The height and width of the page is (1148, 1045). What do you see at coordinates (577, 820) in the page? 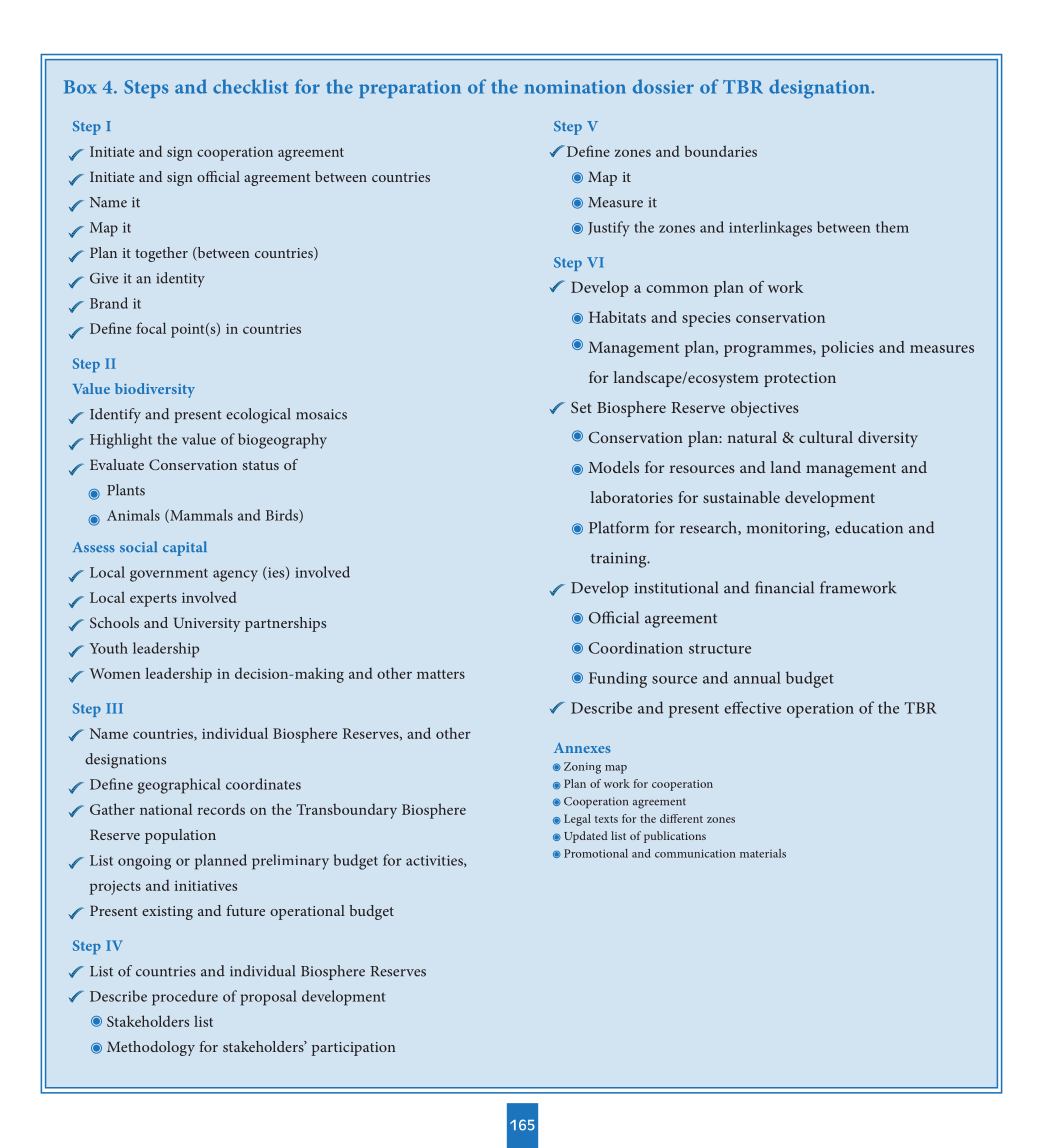
I see `Legal` at bounding box center [577, 820].
